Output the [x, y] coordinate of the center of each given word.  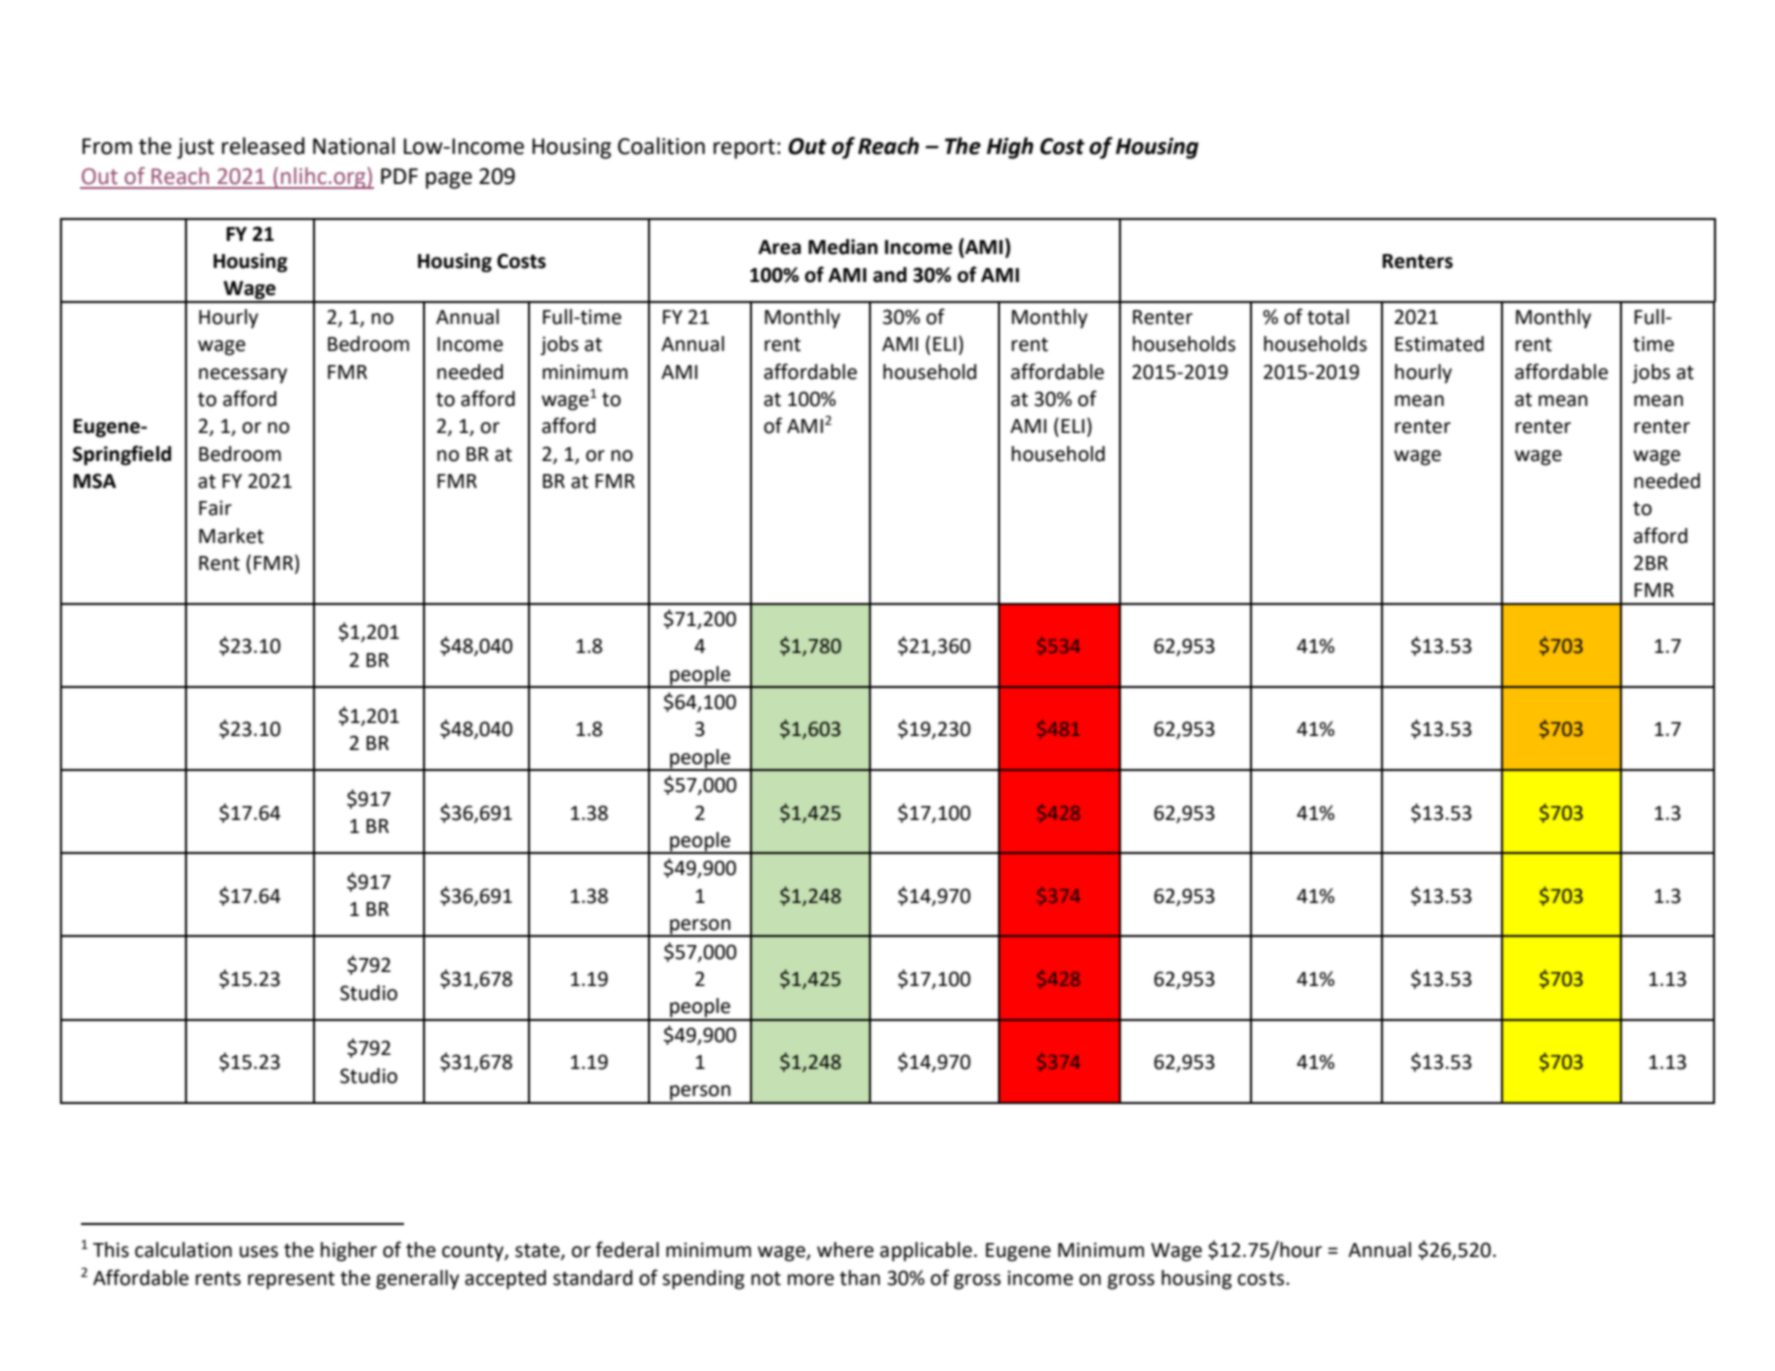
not [766, 1278]
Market [231, 536]
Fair [215, 508]
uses [259, 1252]
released [263, 146]
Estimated [1439, 344]
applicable [926, 1251]
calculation [183, 1250]
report [744, 149]
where [845, 1250]
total [1328, 317]
